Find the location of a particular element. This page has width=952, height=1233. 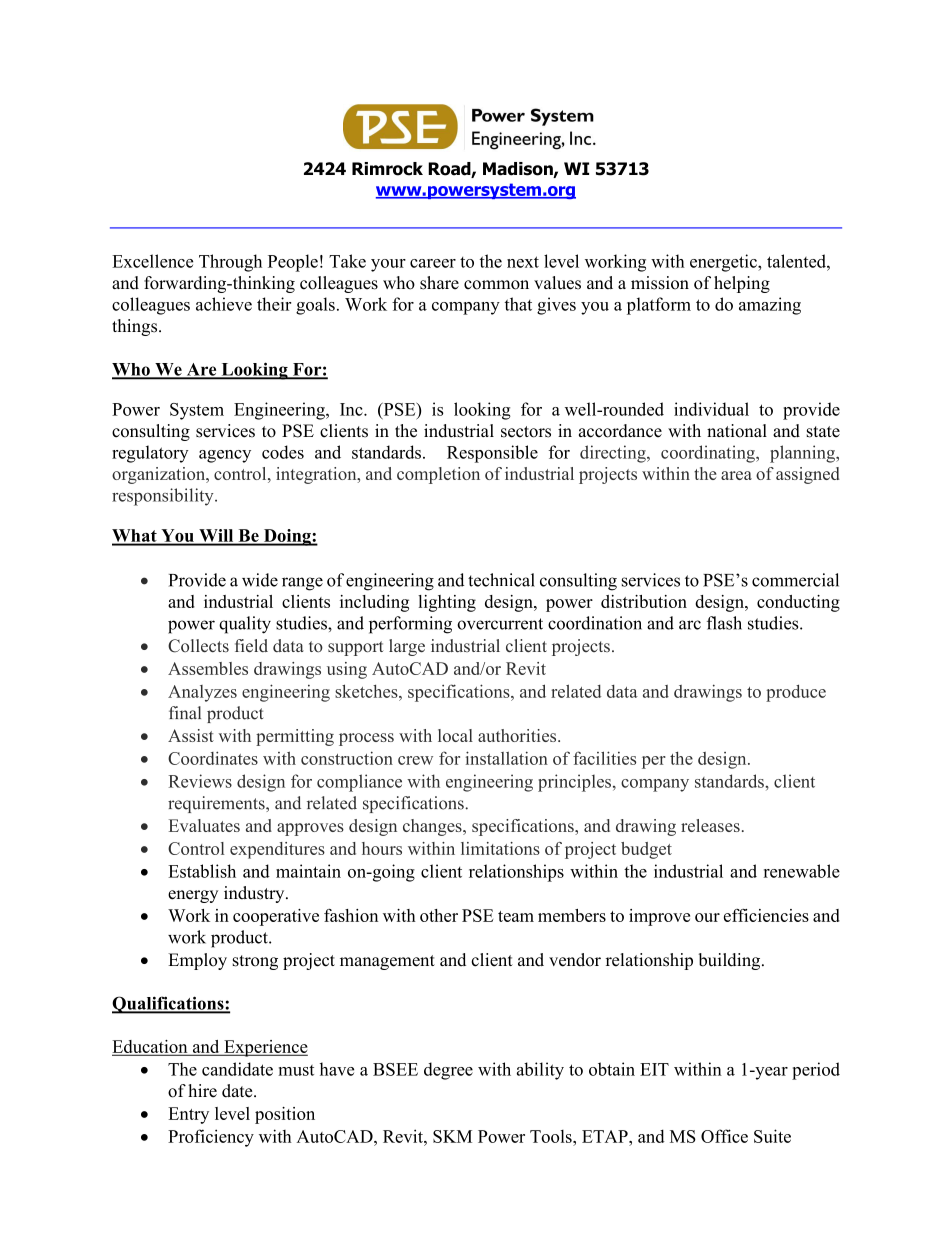

local is located at coordinates (455, 735).
